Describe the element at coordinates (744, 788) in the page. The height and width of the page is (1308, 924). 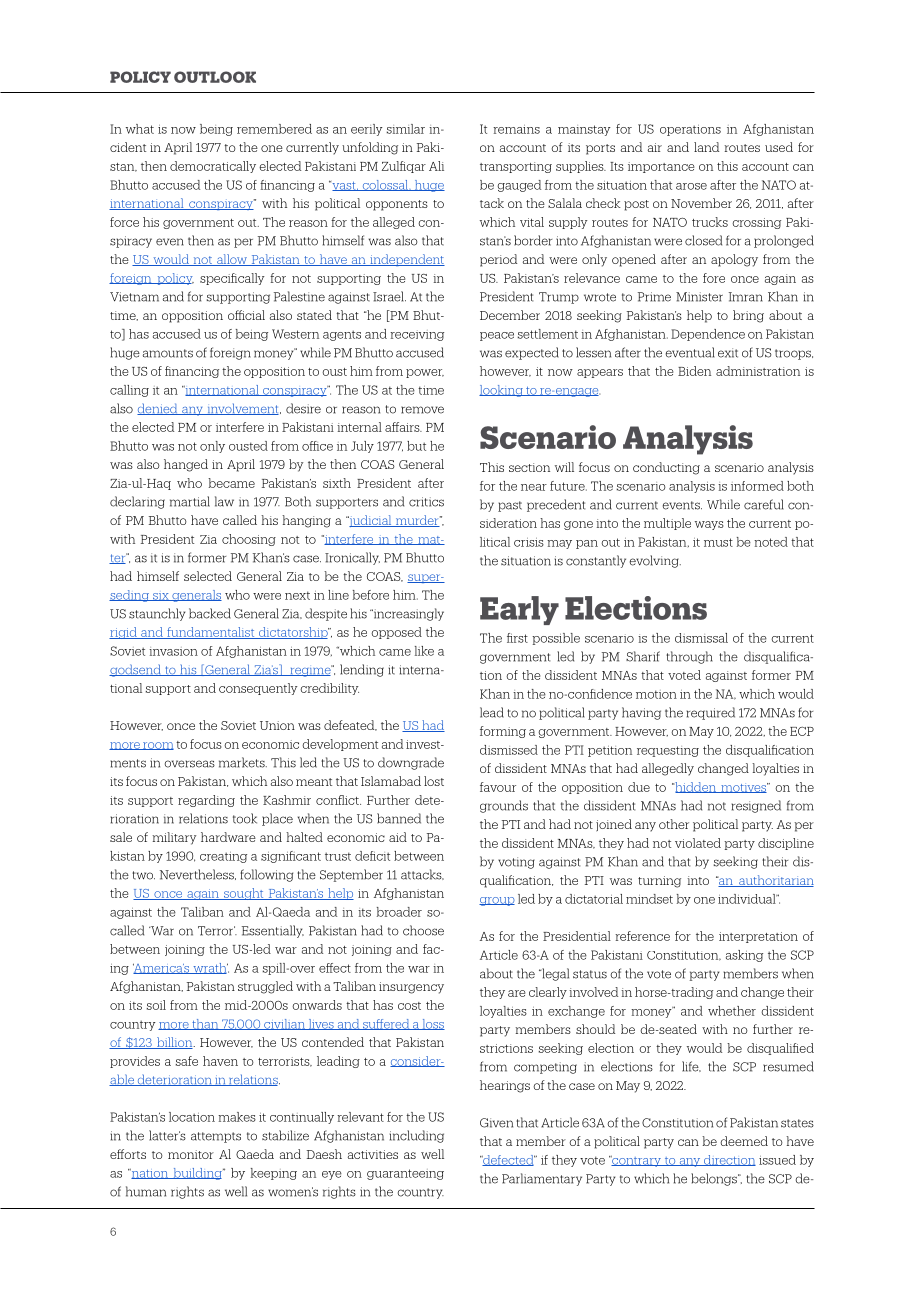
I see `motives` at that location.
